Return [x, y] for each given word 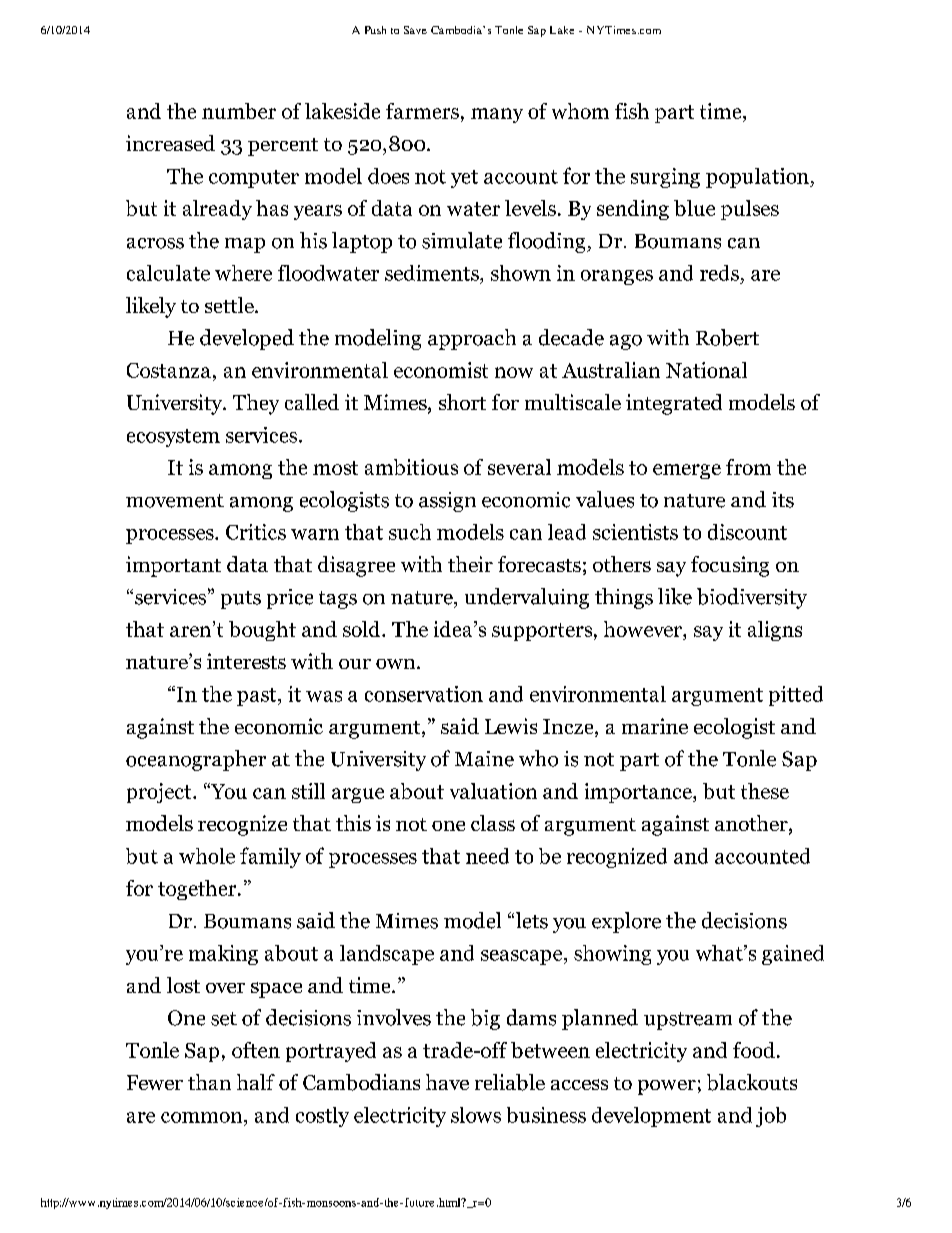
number [239, 111]
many [497, 115]
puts [241, 600]
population [758, 178]
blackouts [752, 1082]
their [470, 564]
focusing [730, 566]
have [447, 1082]
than [209, 1082]
